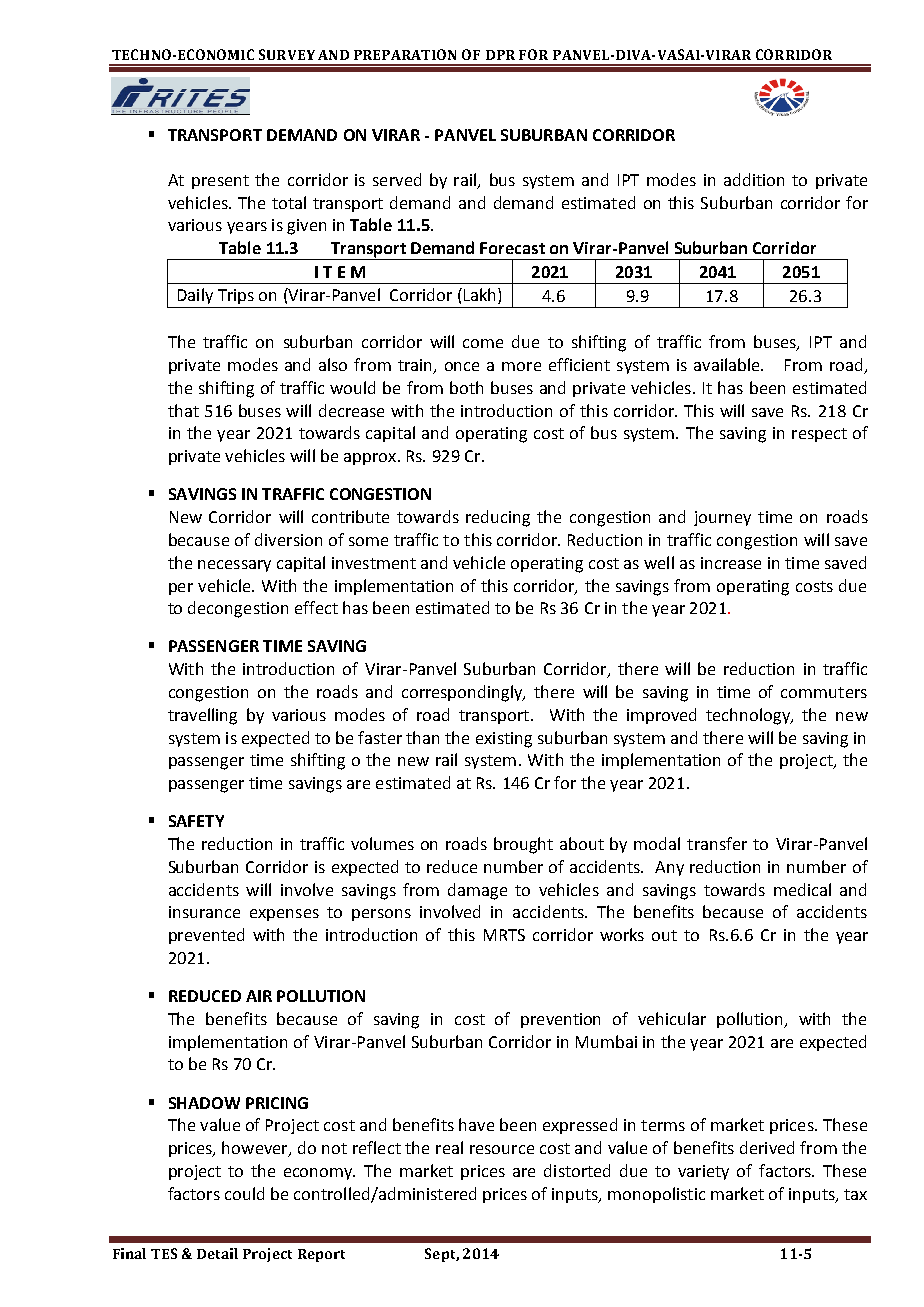 The width and height of the image is (924, 1307). What do you see at coordinates (703, 1172) in the image?
I see `variety` at bounding box center [703, 1172].
